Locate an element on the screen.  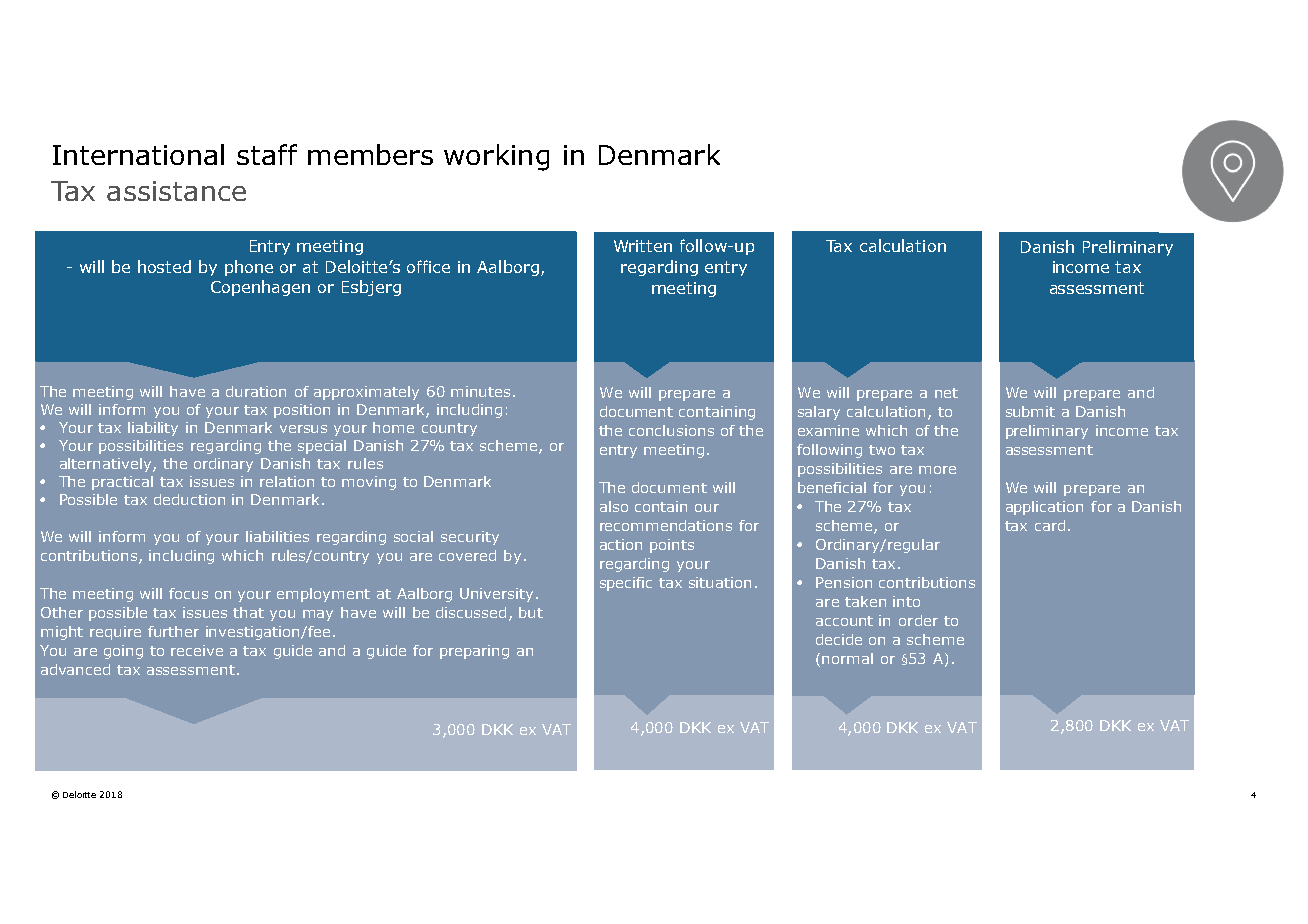
Pension is located at coordinates (844, 582).
